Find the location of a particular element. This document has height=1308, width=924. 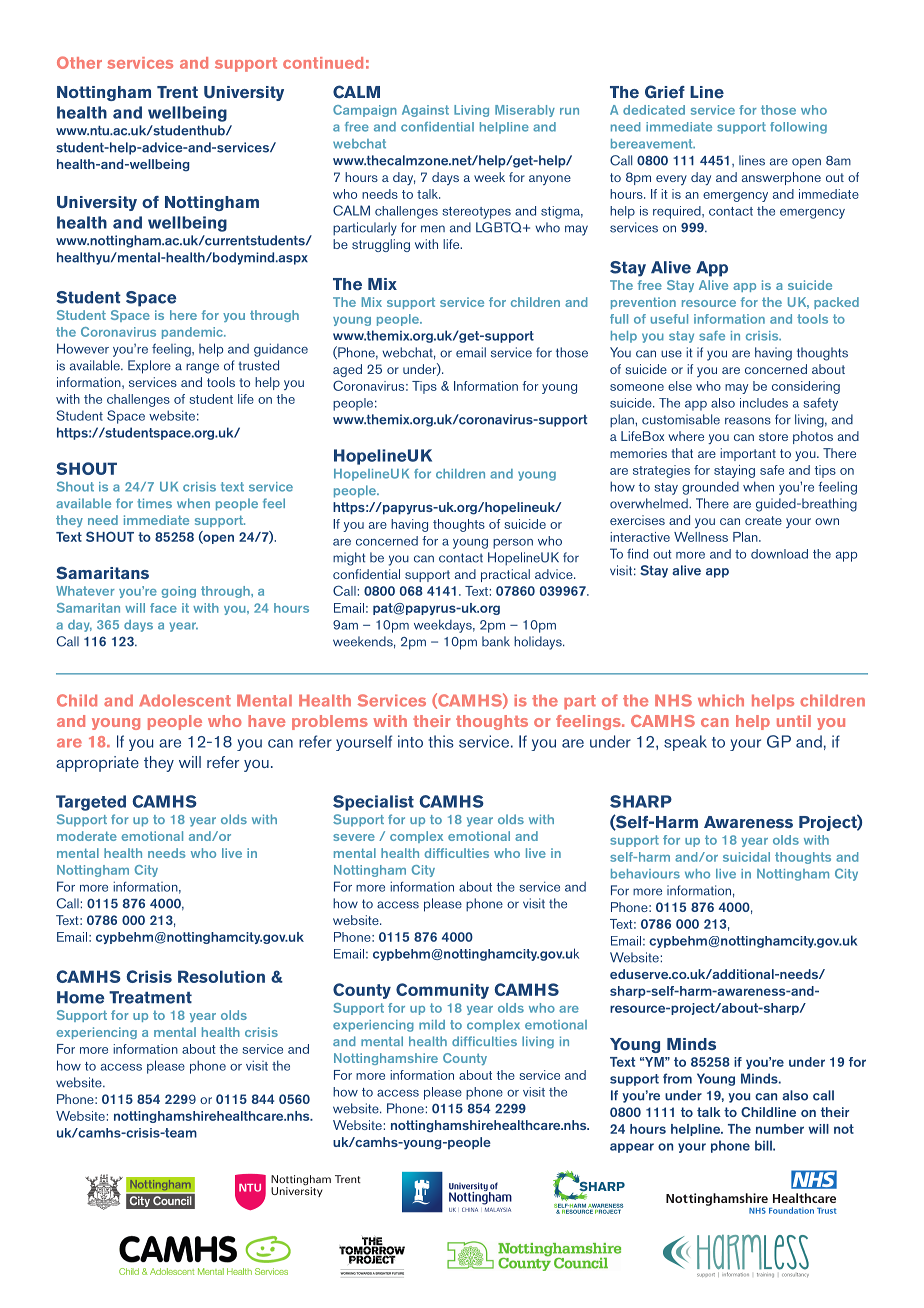

this is located at coordinates (441, 741).
